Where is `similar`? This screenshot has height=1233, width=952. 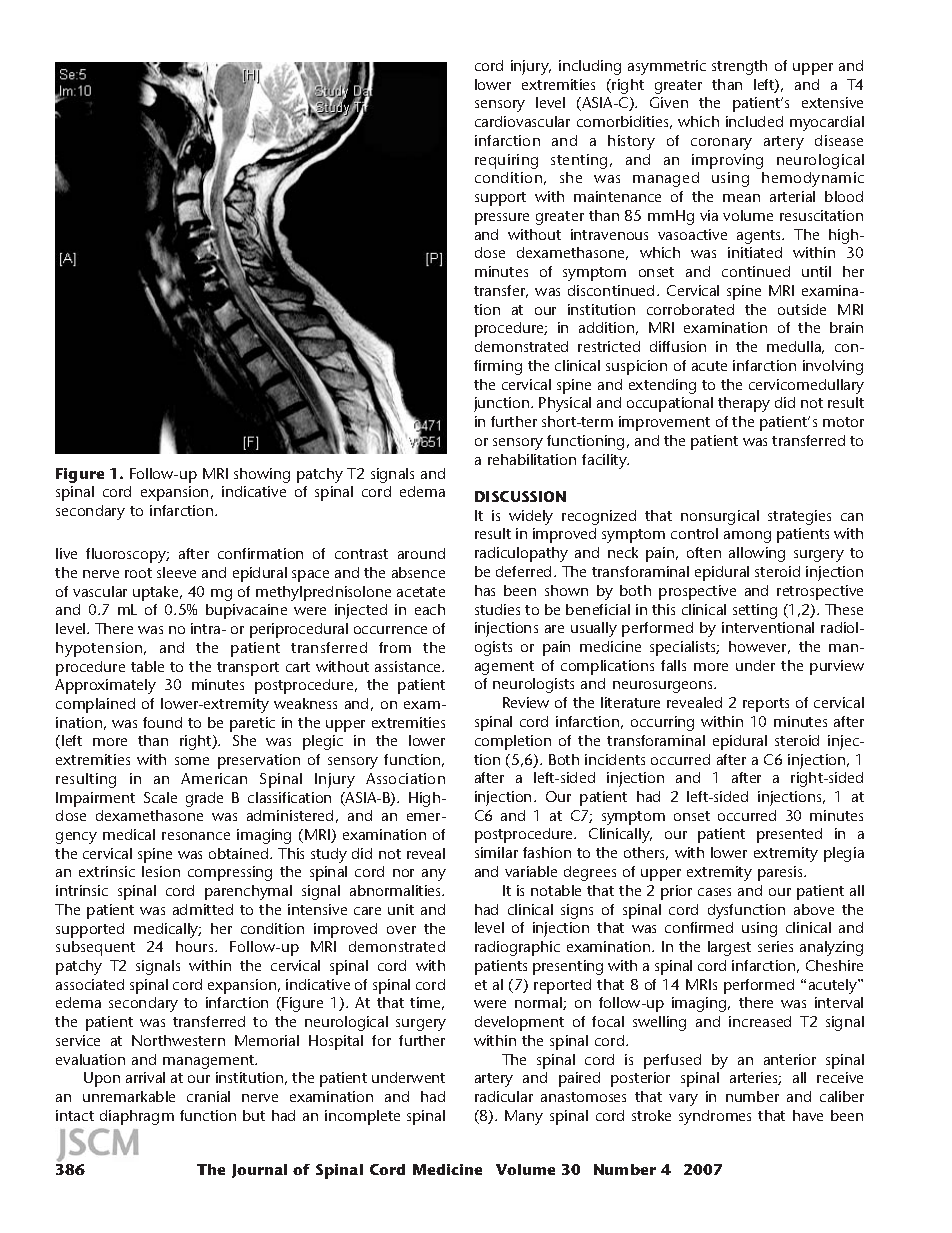
similar is located at coordinates (496, 852).
